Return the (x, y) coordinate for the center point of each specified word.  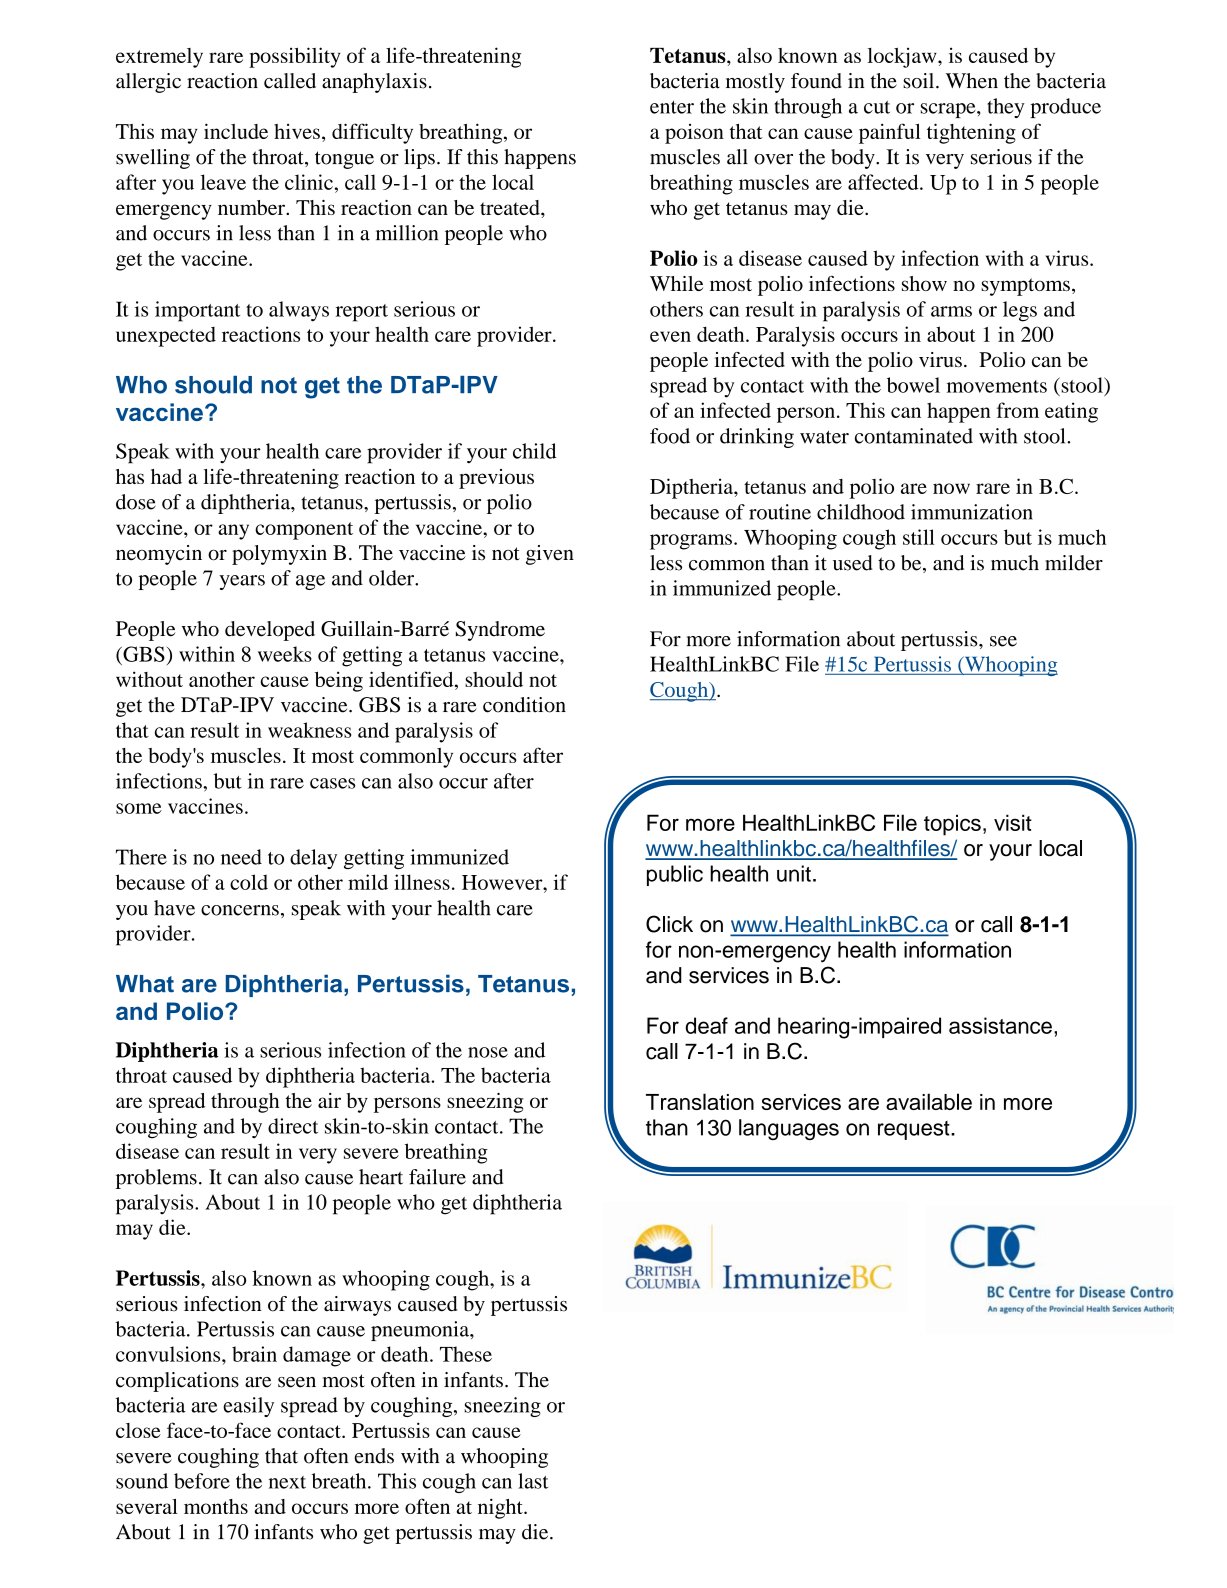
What (145, 984)
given (550, 555)
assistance (1000, 1025)
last (533, 1481)
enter (672, 107)
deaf (706, 1025)
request (915, 1130)
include (236, 131)
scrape (949, 110)
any (233, 532)
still (919, 537)
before (202, 1481)
